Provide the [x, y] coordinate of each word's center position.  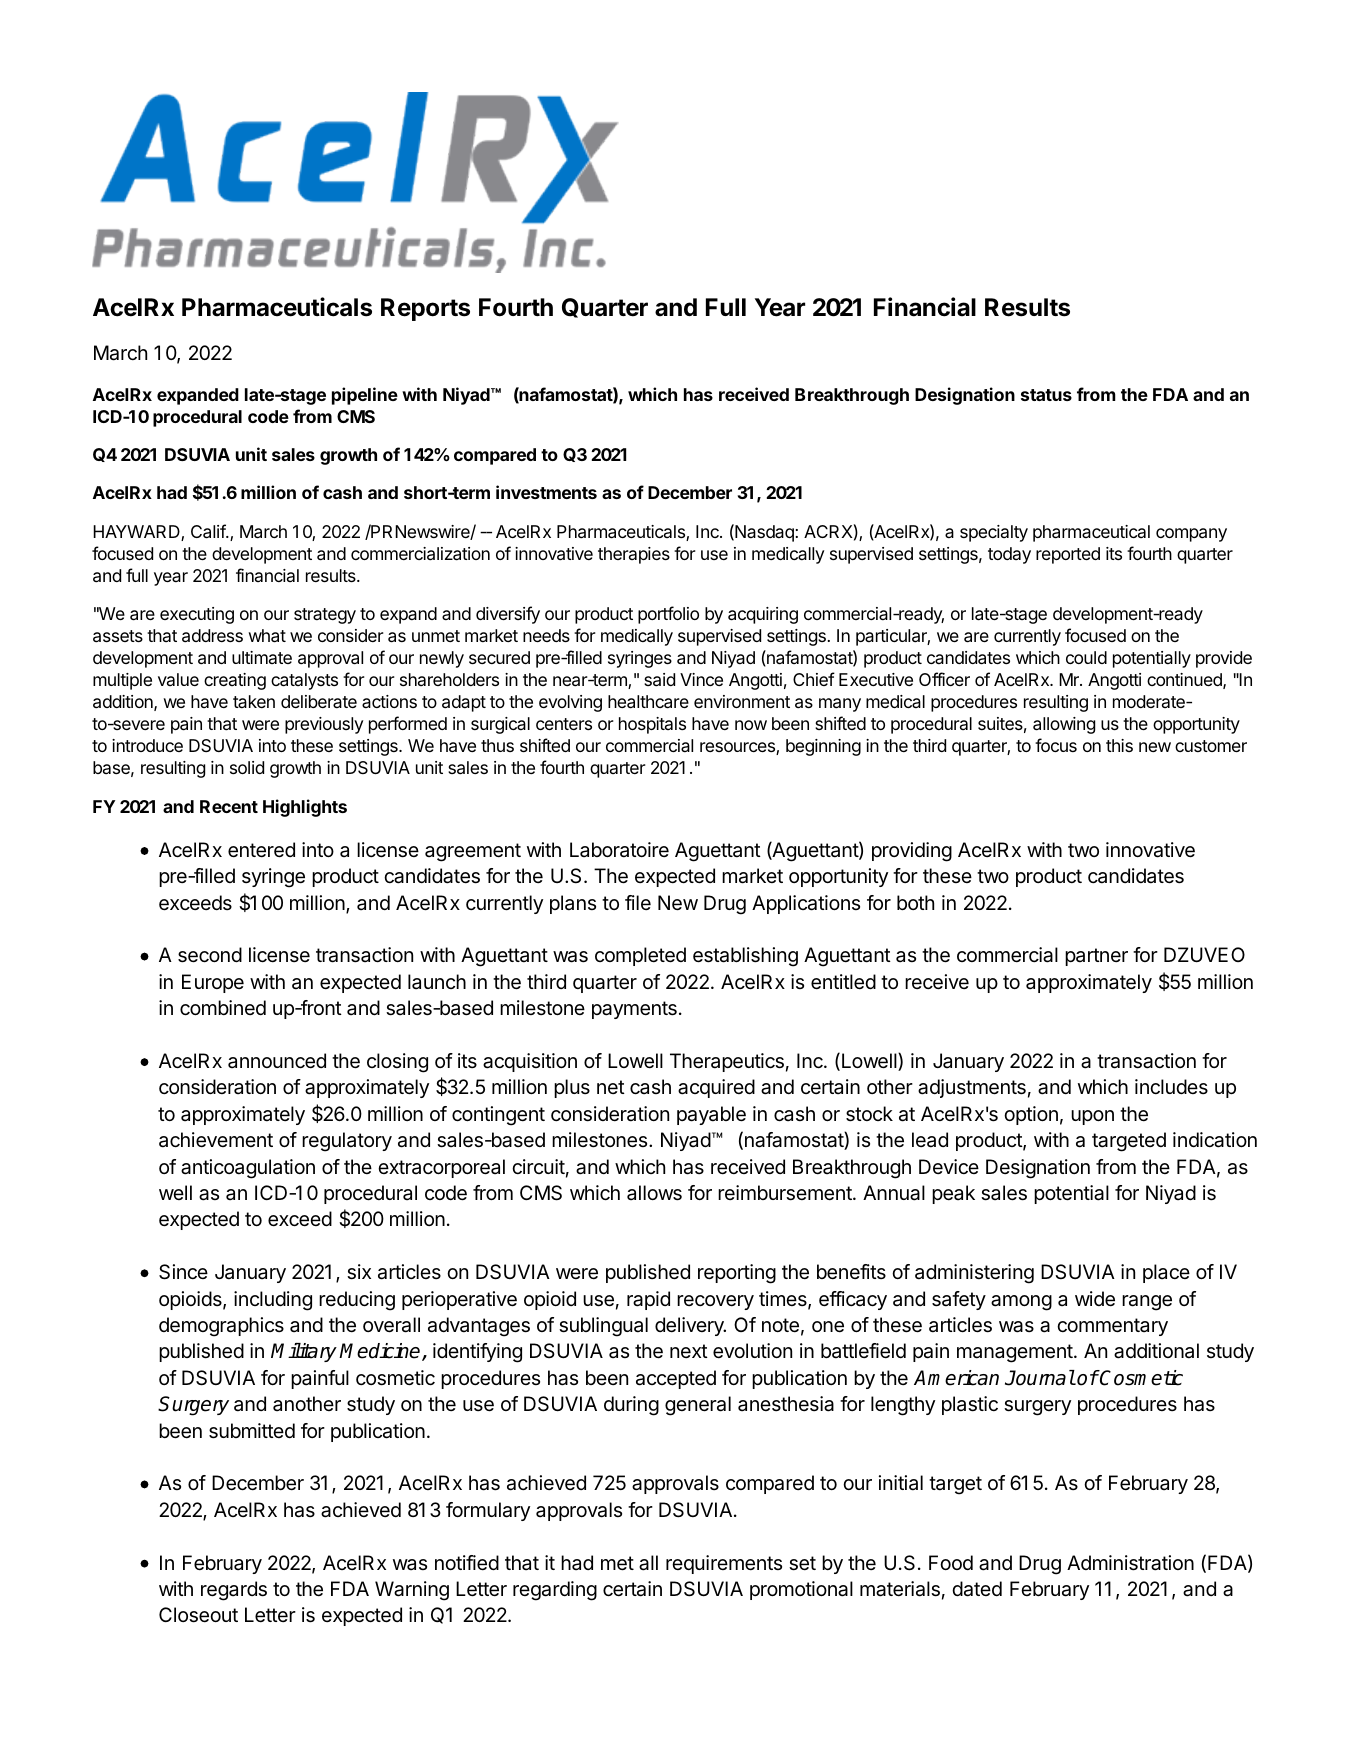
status [1046, 395]
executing [197, 615]
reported [1068, 555]
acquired [716, 1088]
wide [1095, 1299]
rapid [648, 1300]
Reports [425, 309]
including [273, 1301]
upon [1092, 1117]
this [1119, 745]
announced [277, 1061]
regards [234, 1591]
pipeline [365, 396]
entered [261, 850]
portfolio [668, 615]
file [638, 902]
